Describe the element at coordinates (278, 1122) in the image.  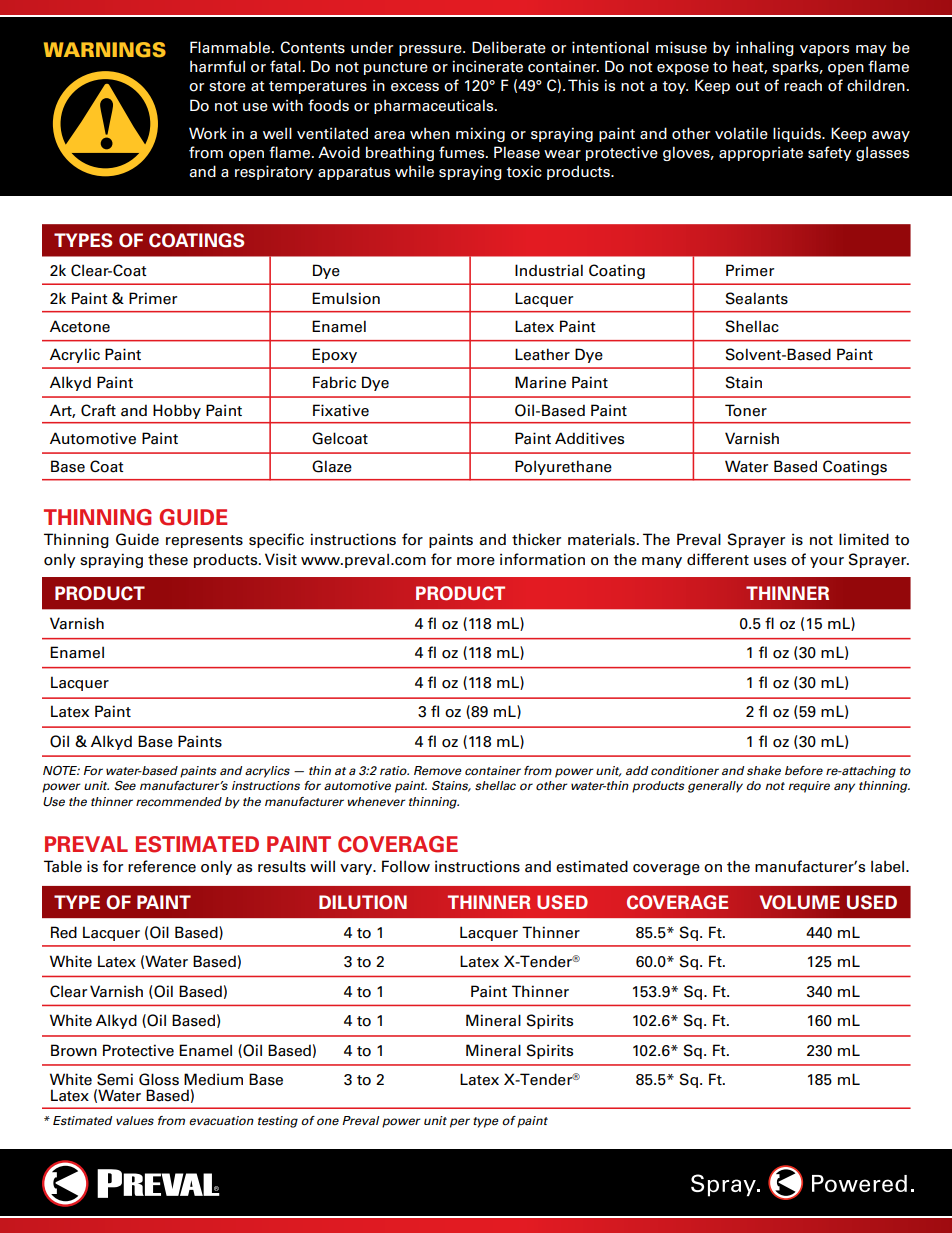
I see `testing` at that location.
